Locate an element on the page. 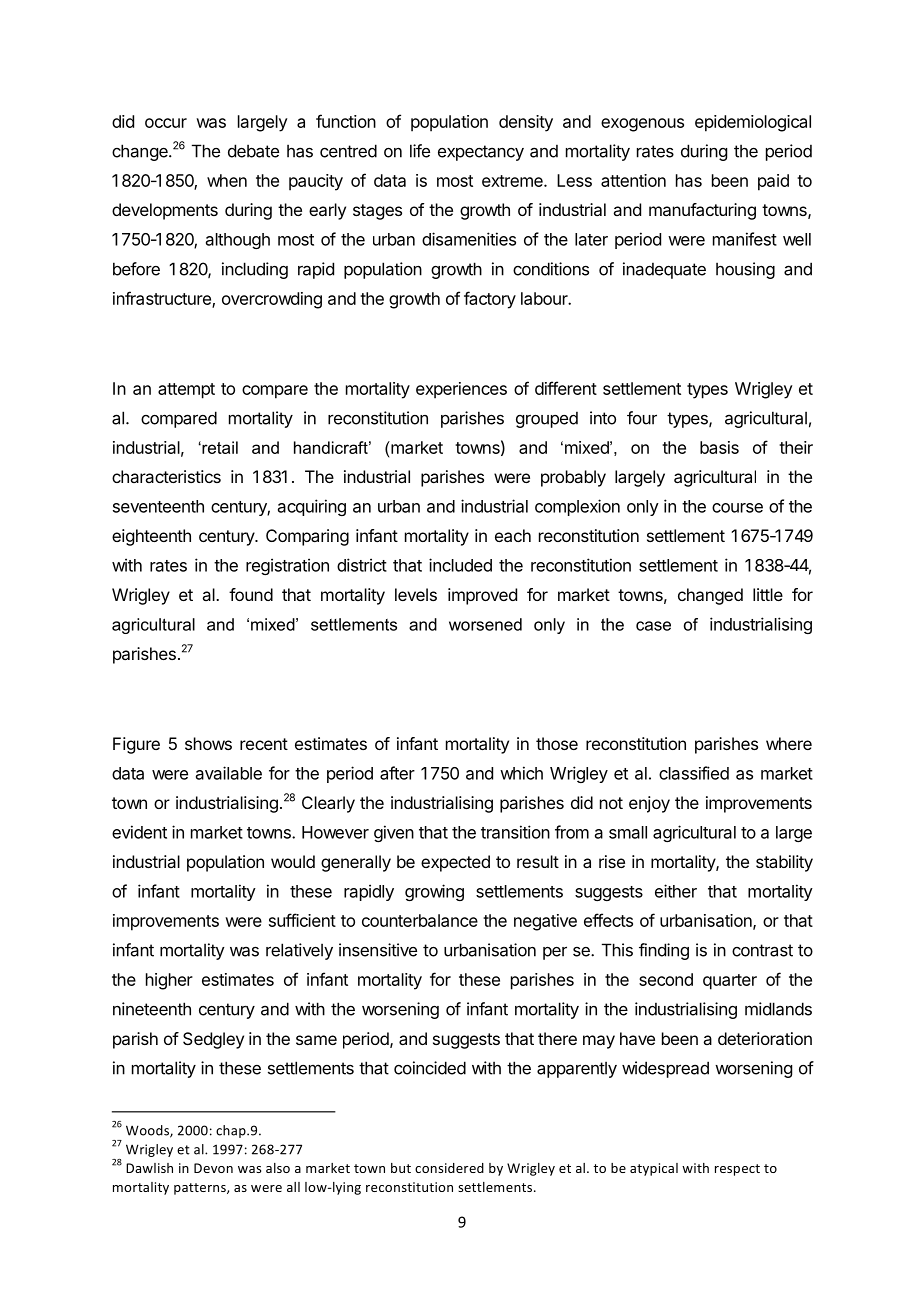 Image resolution: width=924 pixels, height=1308 pixels. basis is located at coordinates (719, 447).
